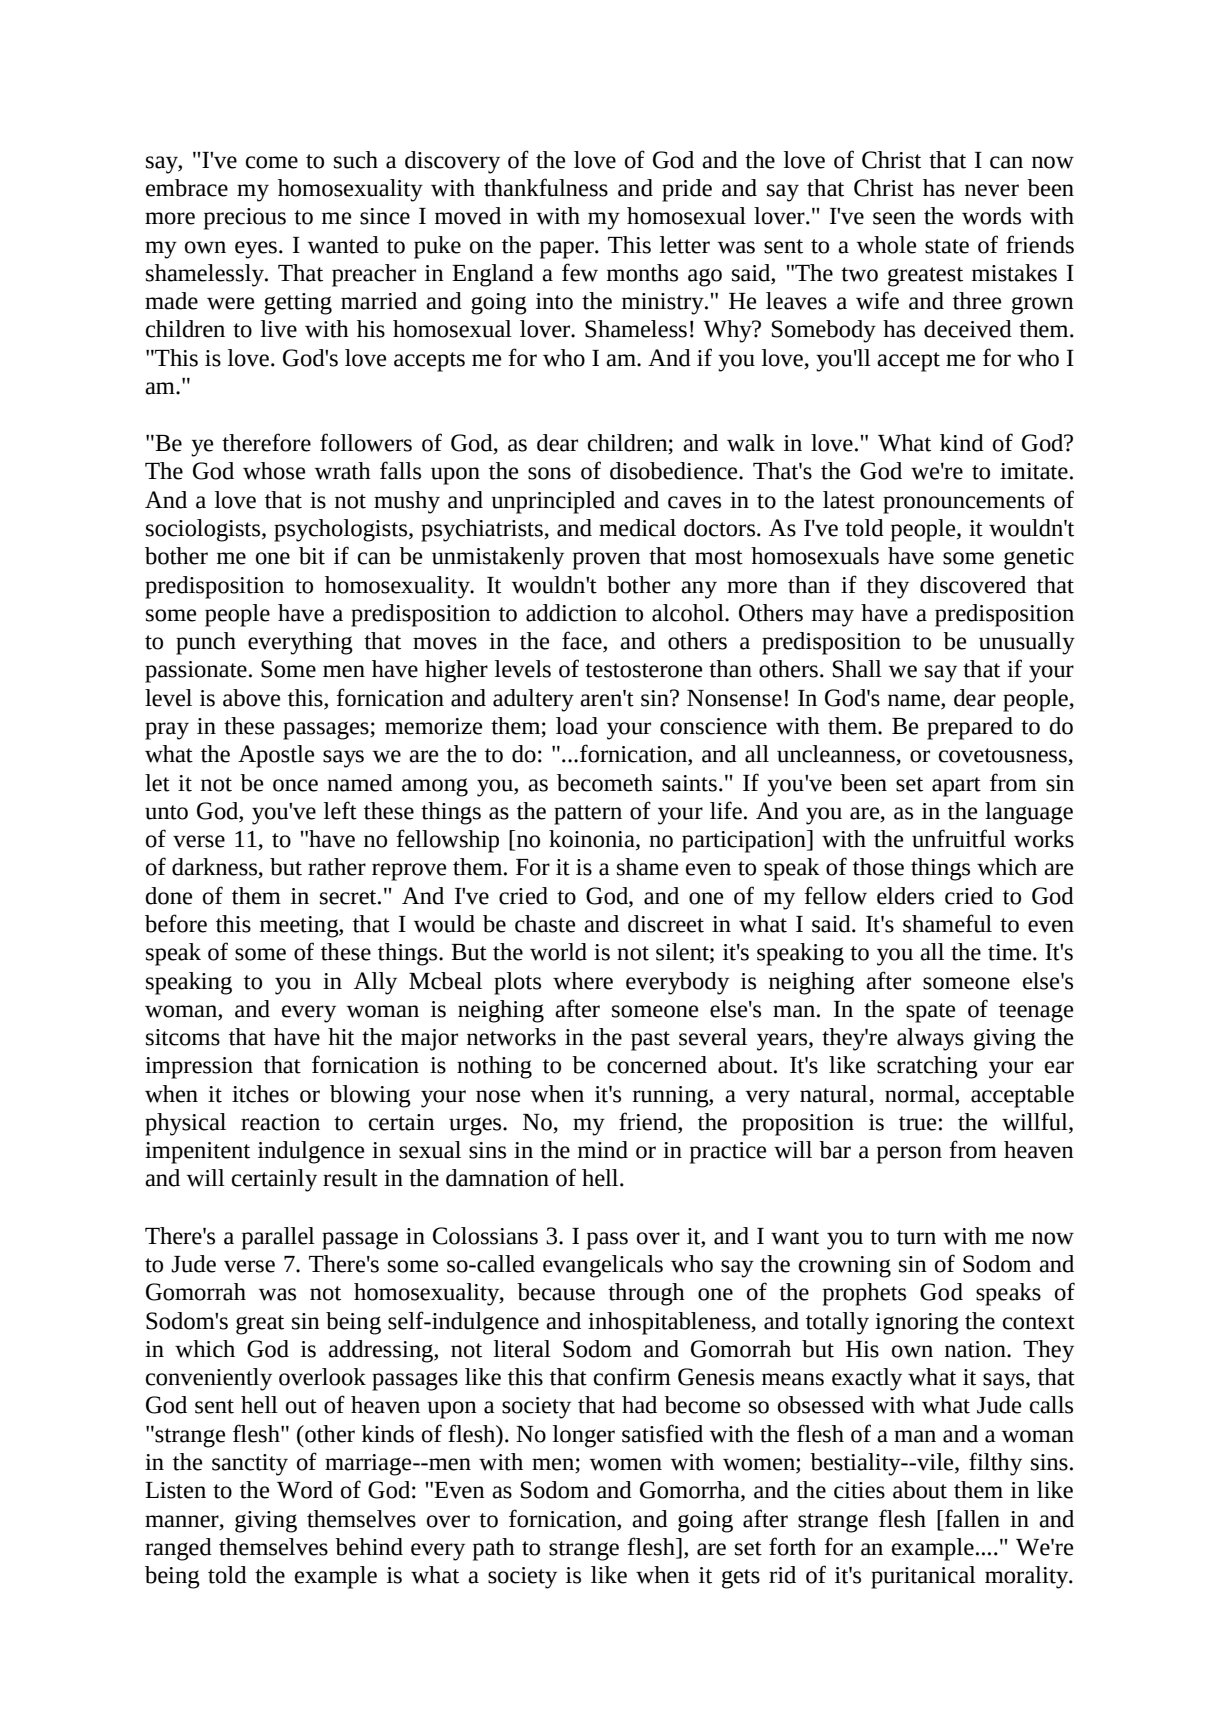 This screenshot has height=1725, width=1220. Describe the element at coordinates (312, 556) in the screenshot. I see `bit` at that location.
